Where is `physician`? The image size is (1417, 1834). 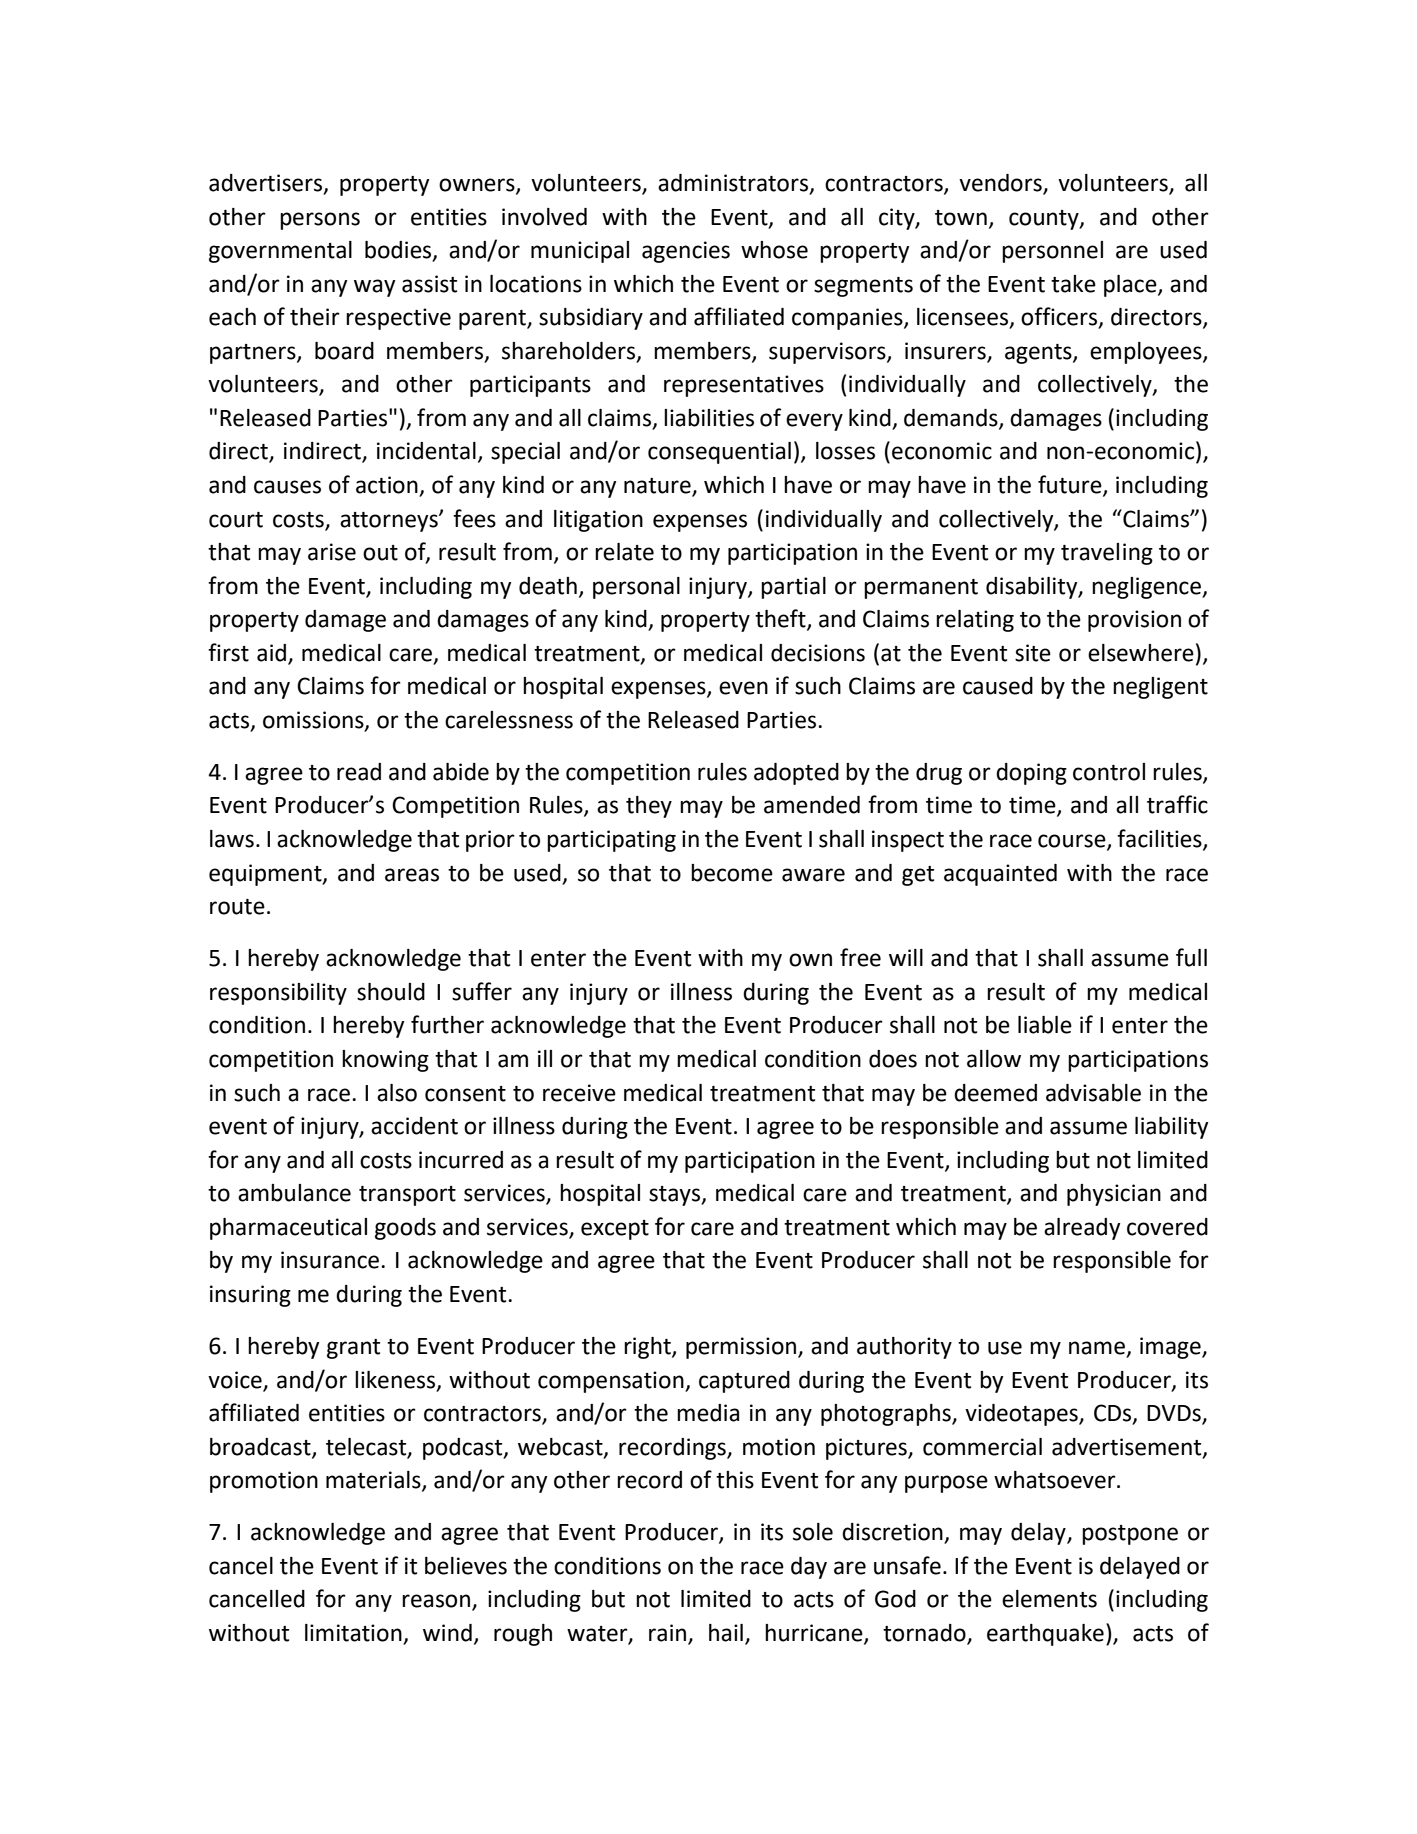
physician is located at coordinates (1114, 1195).
